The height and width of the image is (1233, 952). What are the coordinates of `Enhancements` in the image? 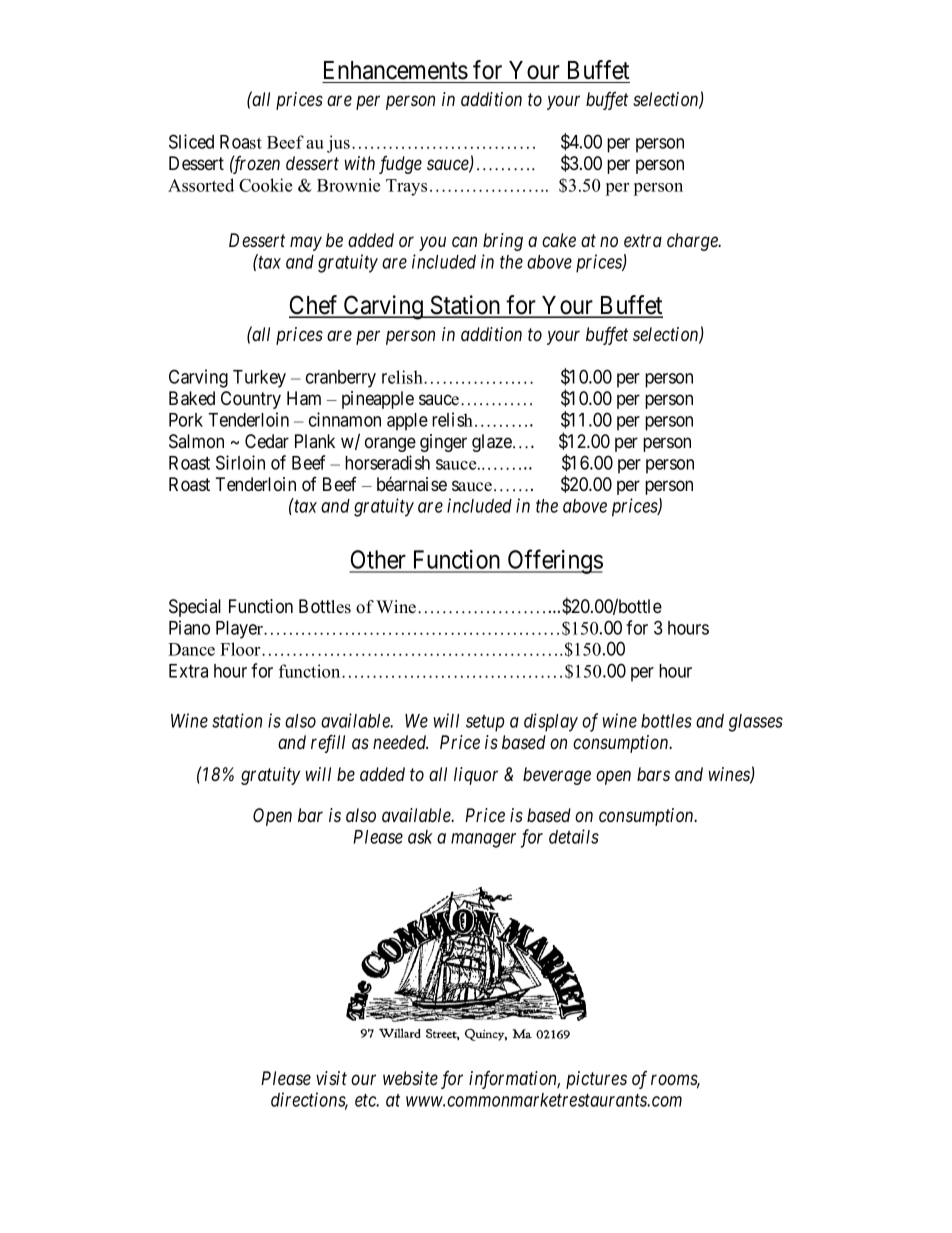 It's located at (396, 70).
